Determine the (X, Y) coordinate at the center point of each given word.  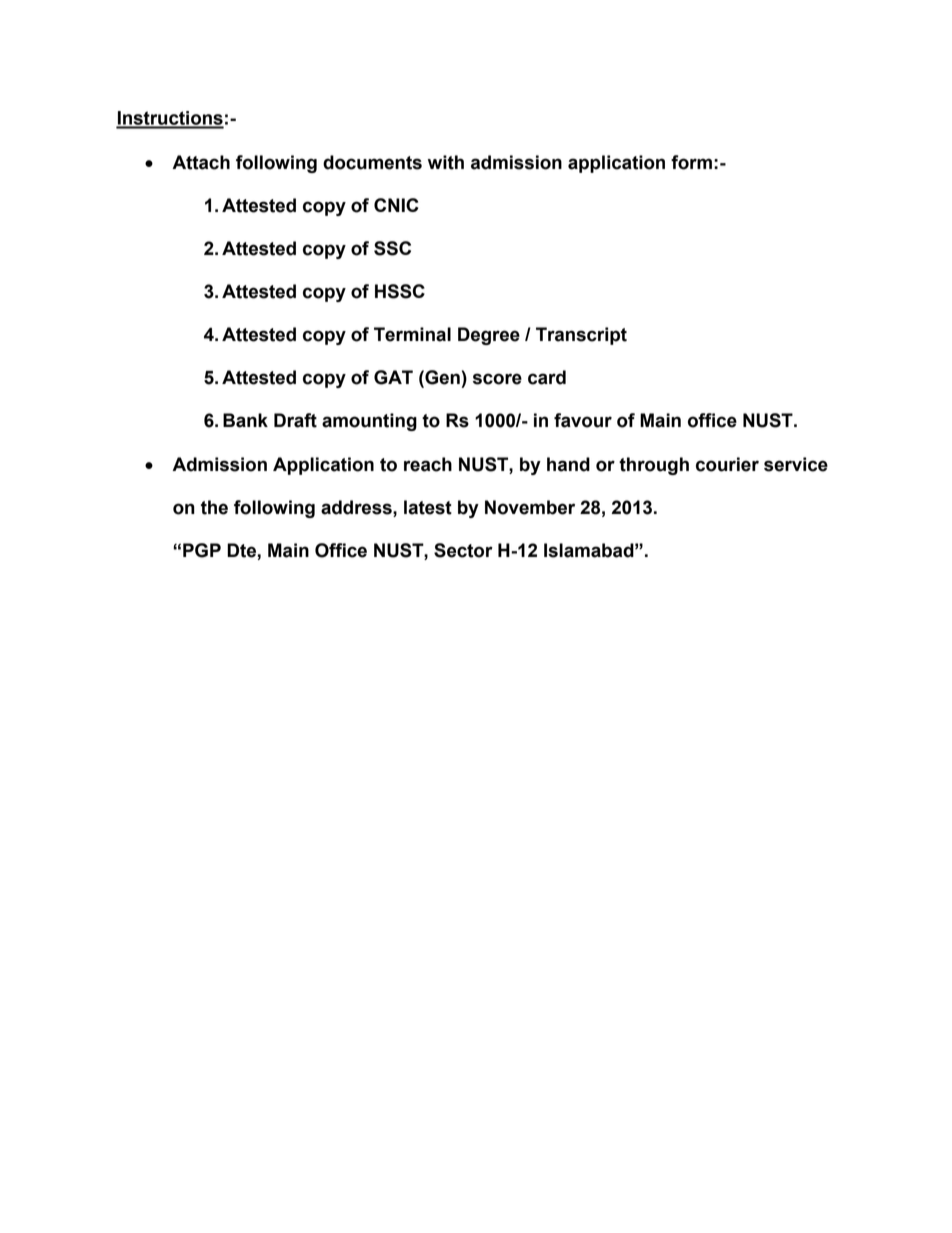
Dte (241, 550)
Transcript (581, 336)
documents (372, 162)
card (547, 377)
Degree (489, 336)
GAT (393, 377)
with (446, 162)
